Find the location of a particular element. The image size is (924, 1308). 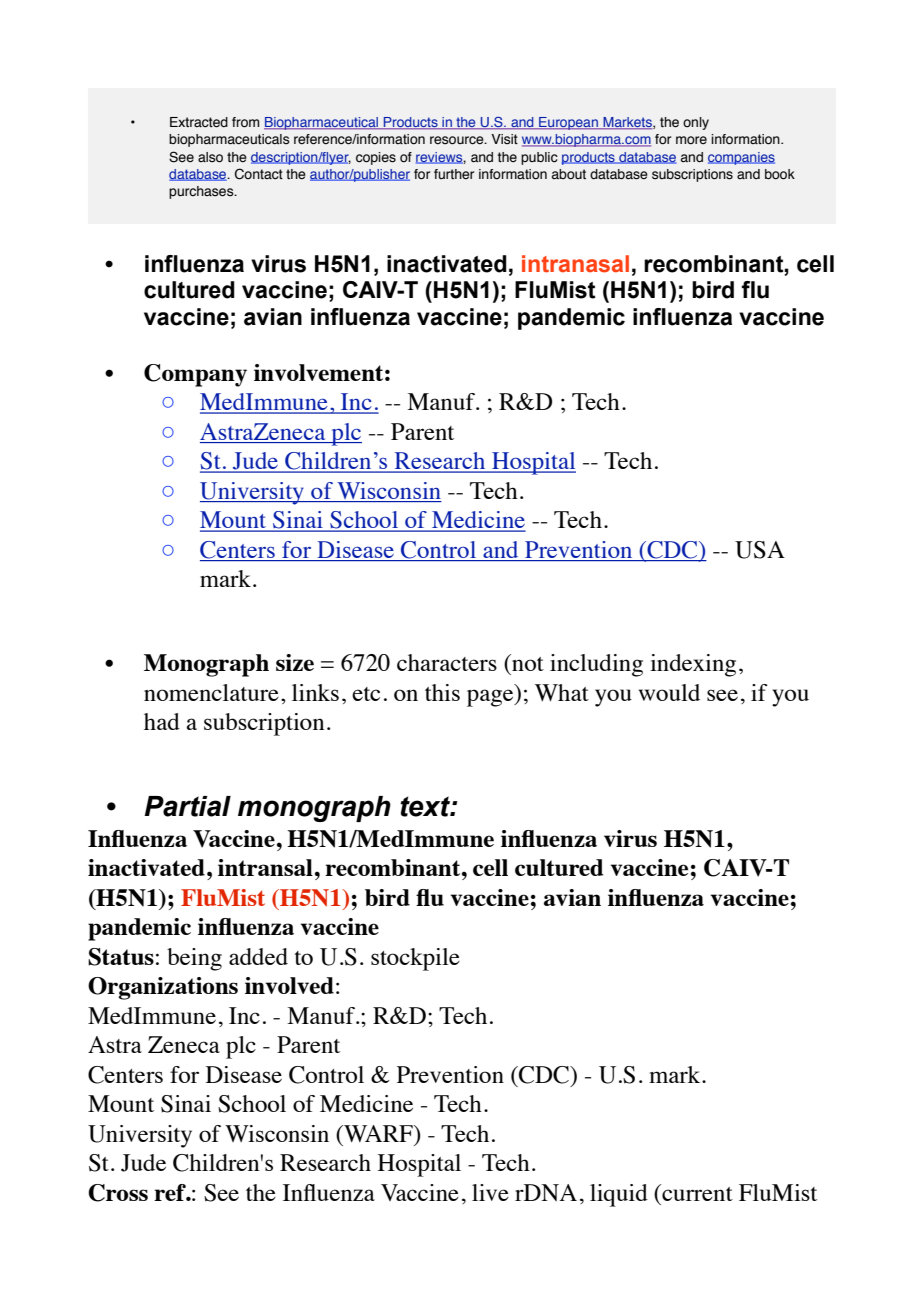

characters is located at coordinates (447, 662).
